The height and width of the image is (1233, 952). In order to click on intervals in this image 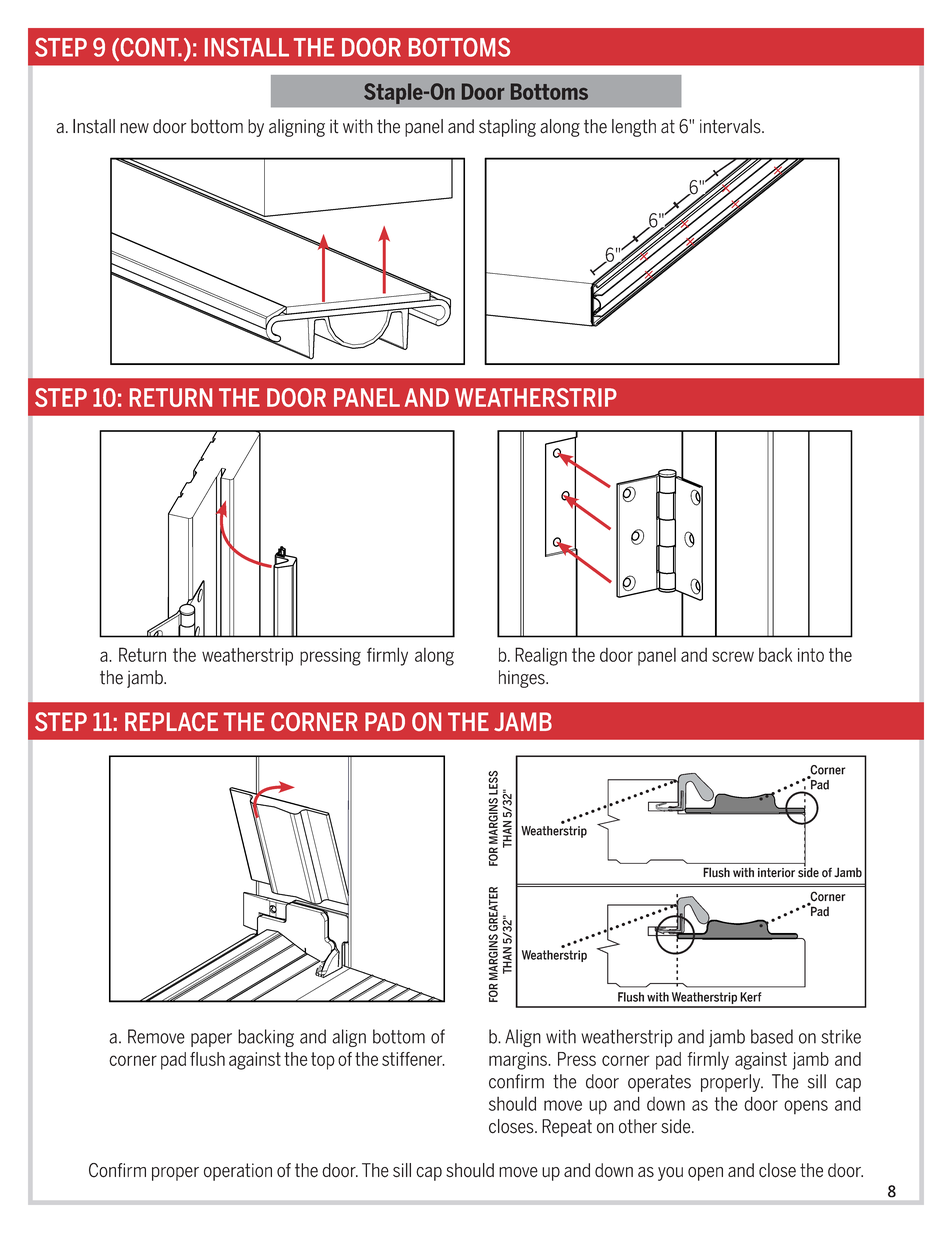, I will do `click(731, 126)`.
